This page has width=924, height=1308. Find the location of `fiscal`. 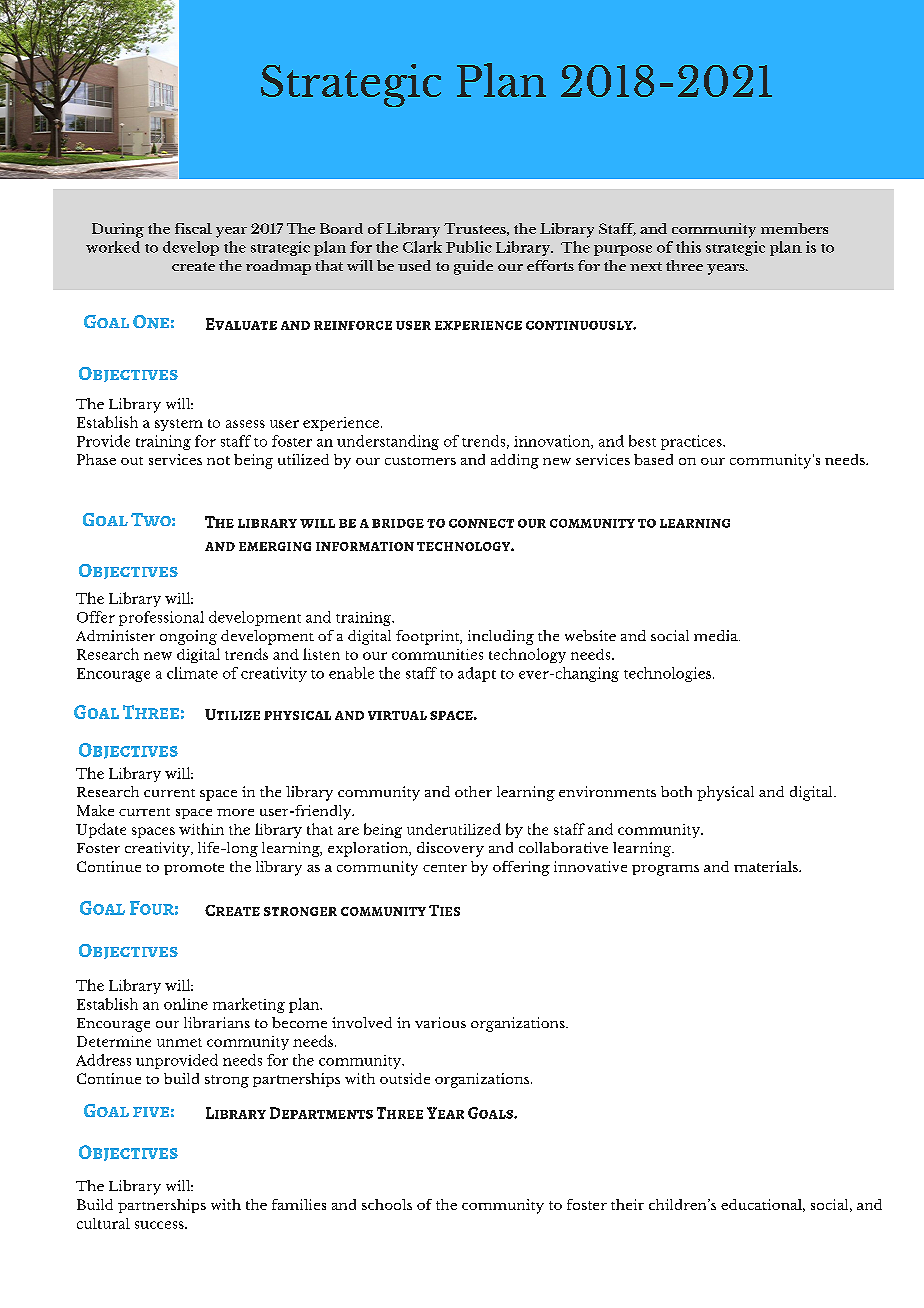

fiscal is located at coordinates (193, 228).
